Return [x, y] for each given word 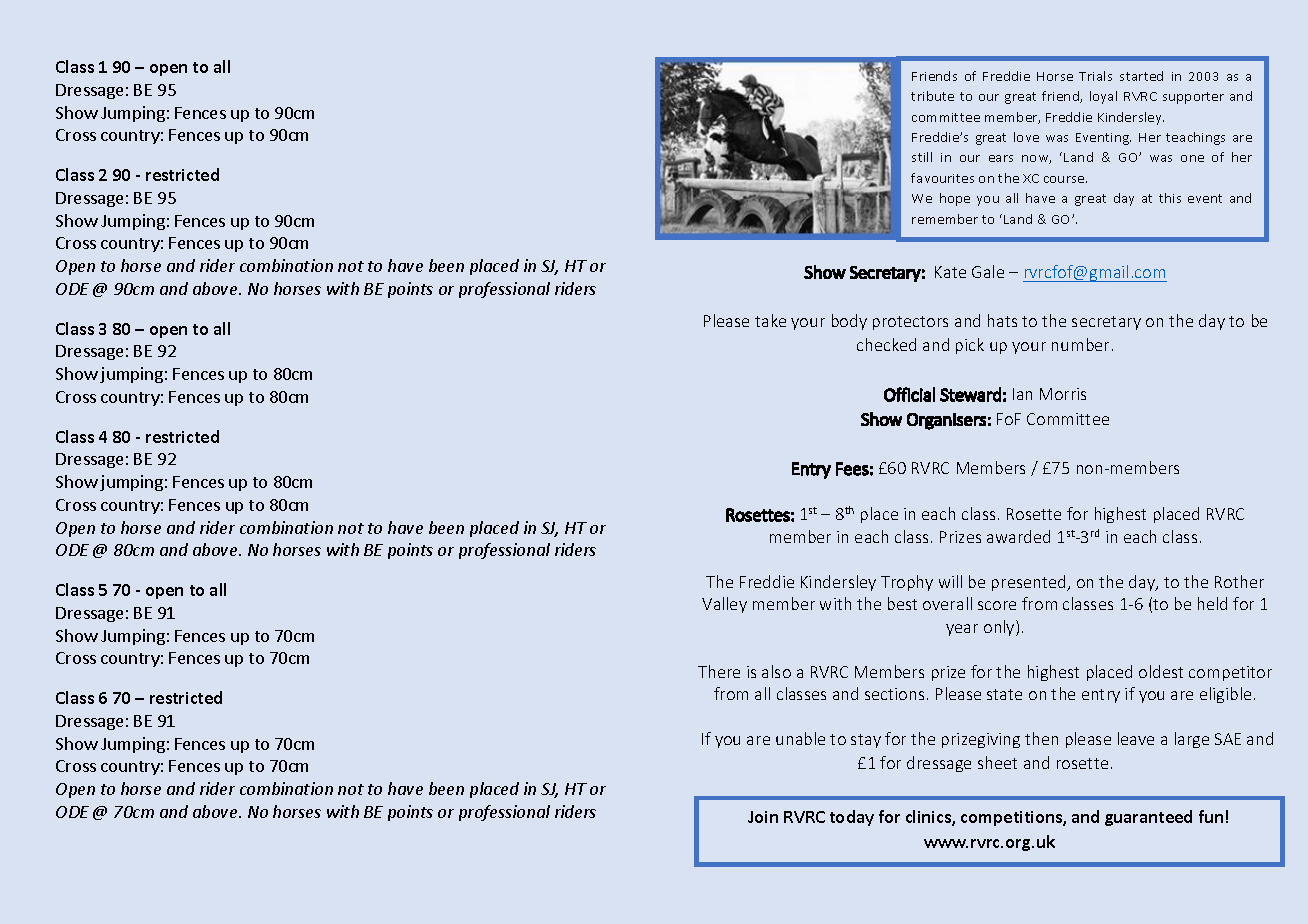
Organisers [946, 421]
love [1026, 137]
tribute [932, 96]
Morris [1063, 394]
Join [763, 817]
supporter [1193, 98]
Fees [852, 469]
